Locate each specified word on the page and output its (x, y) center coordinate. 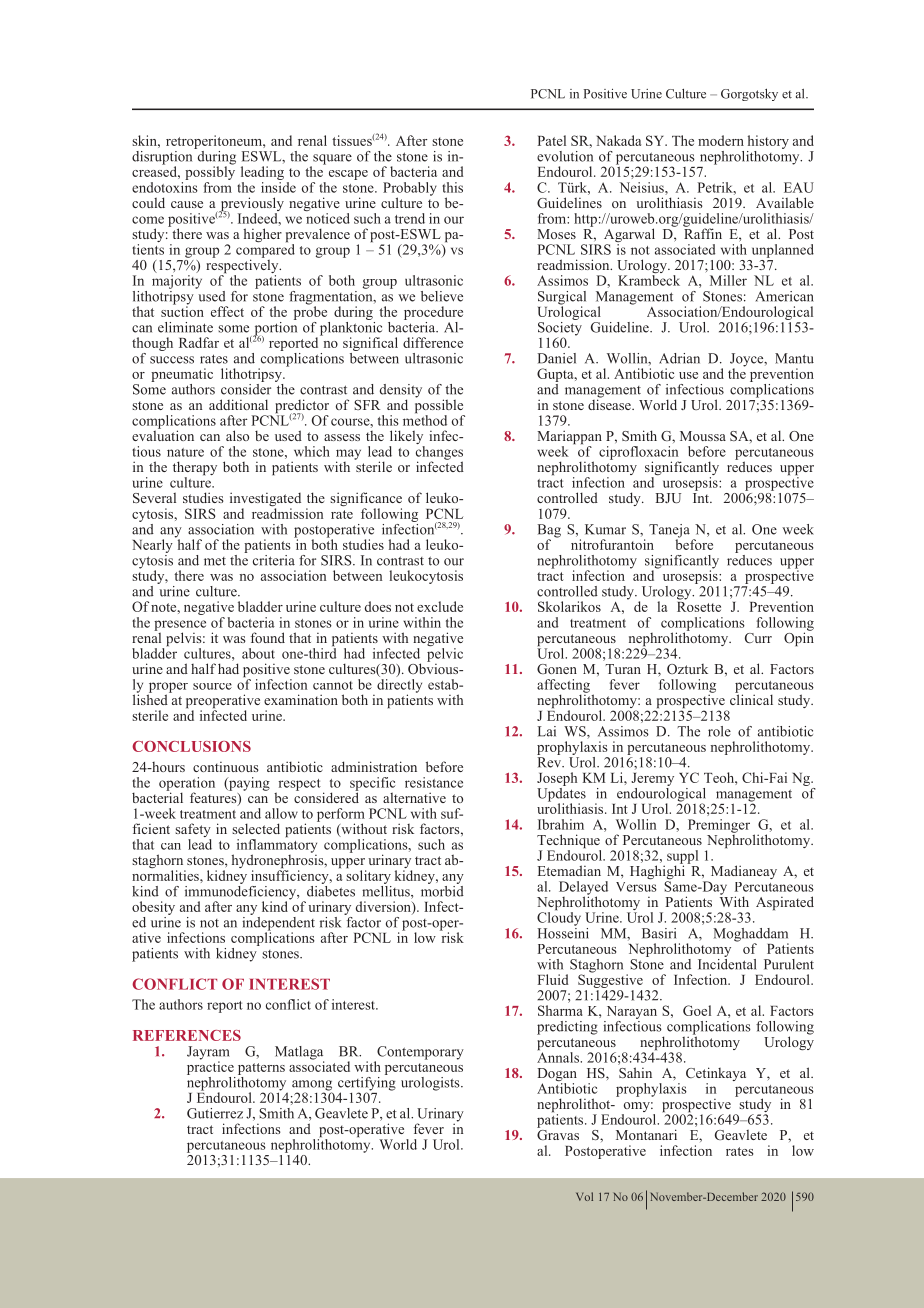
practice (210, 1067)
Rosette (699, 605)
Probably (410, 190)
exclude (440, 606)
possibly (210, 173)
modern (721, 140)
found (268, 637)
